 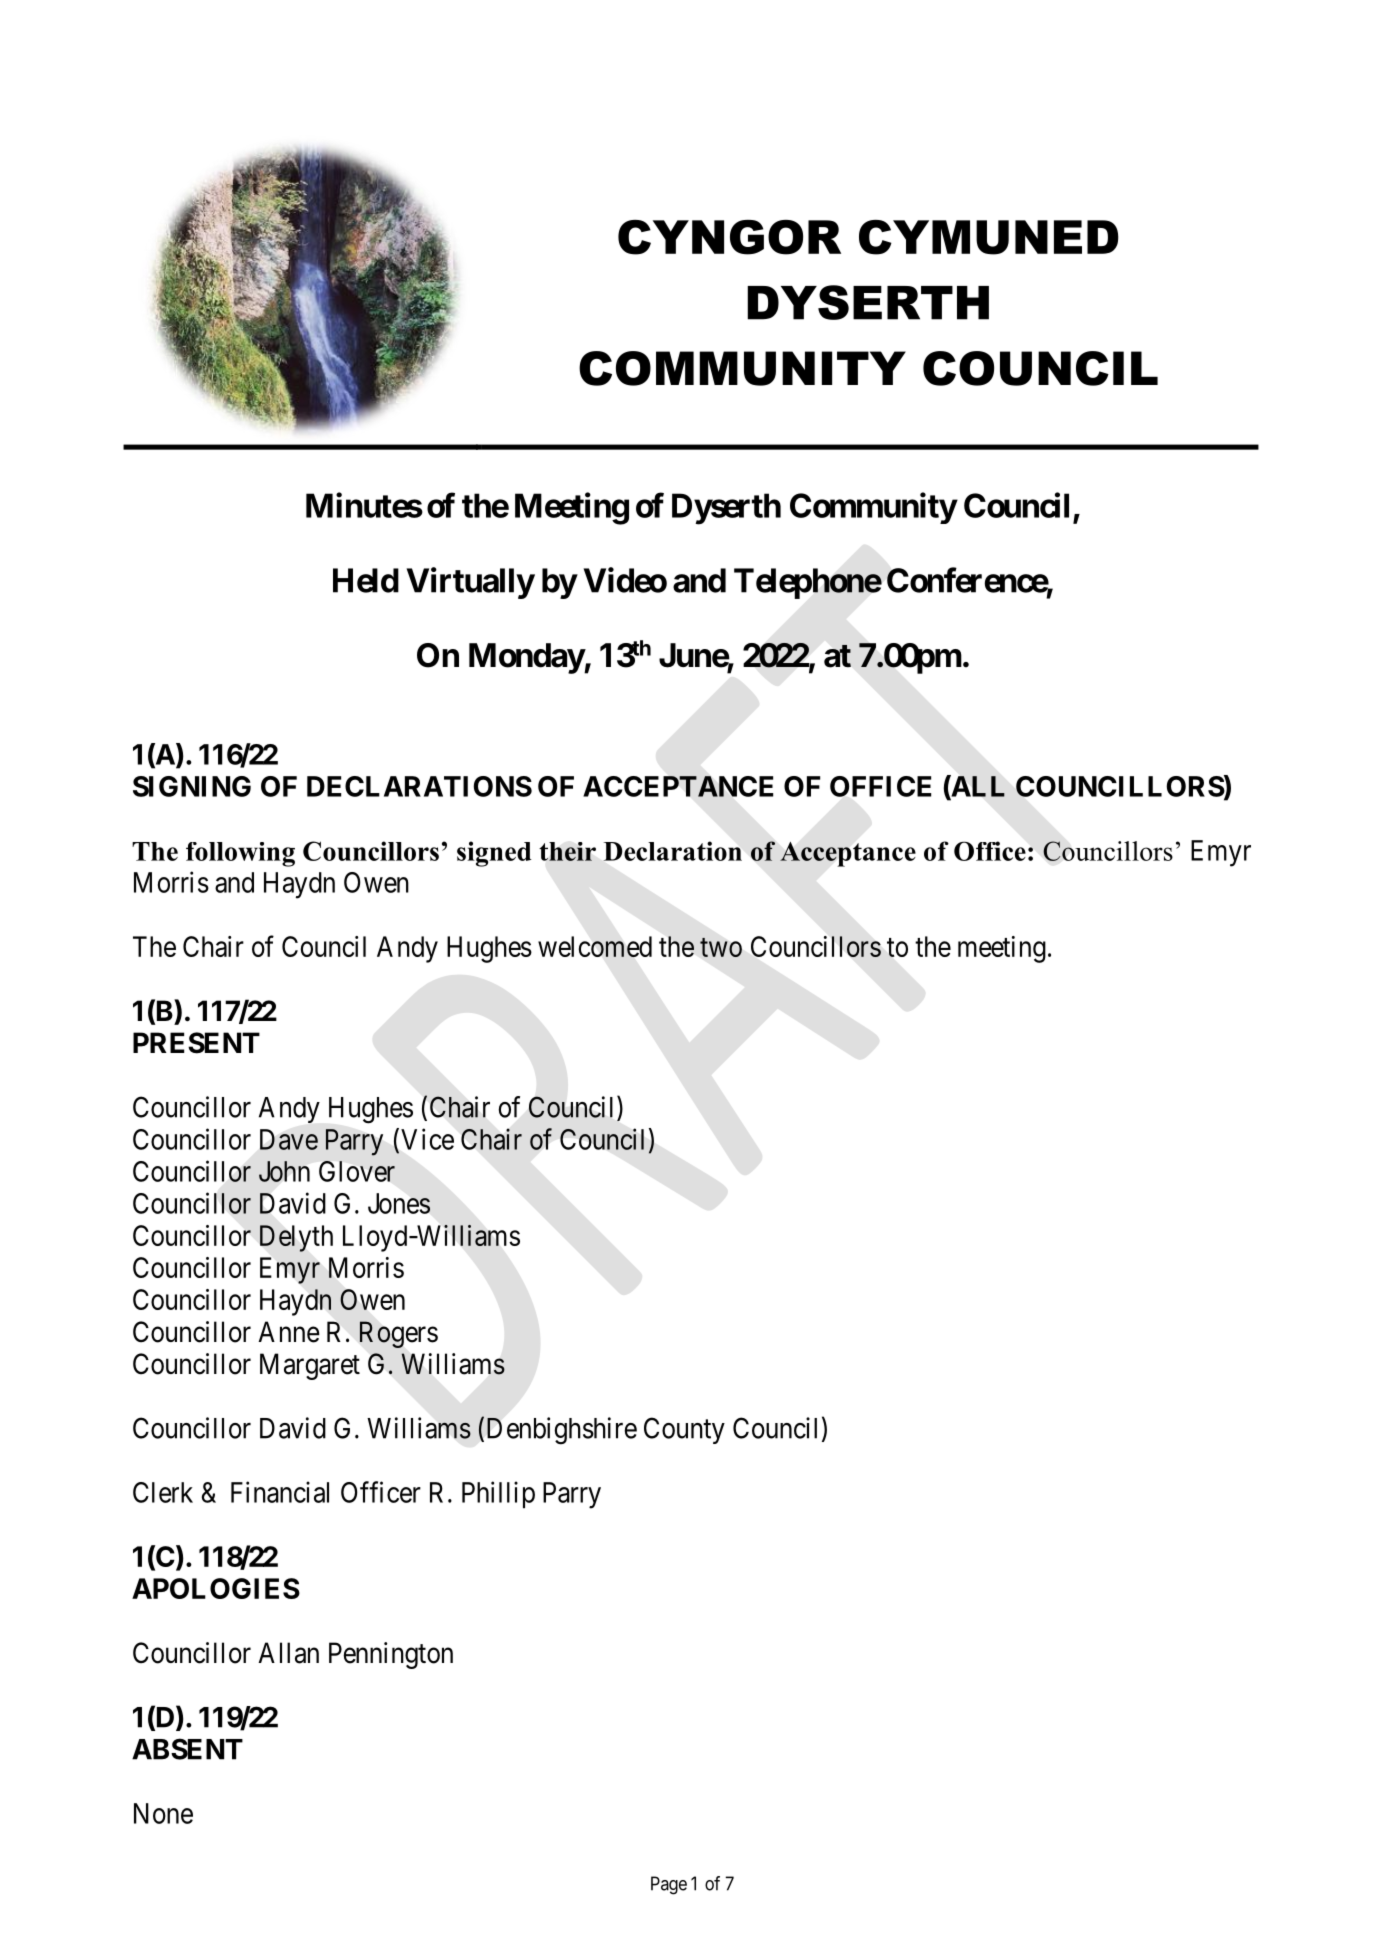 I want to click on signed, so click(x=494, y=854).
